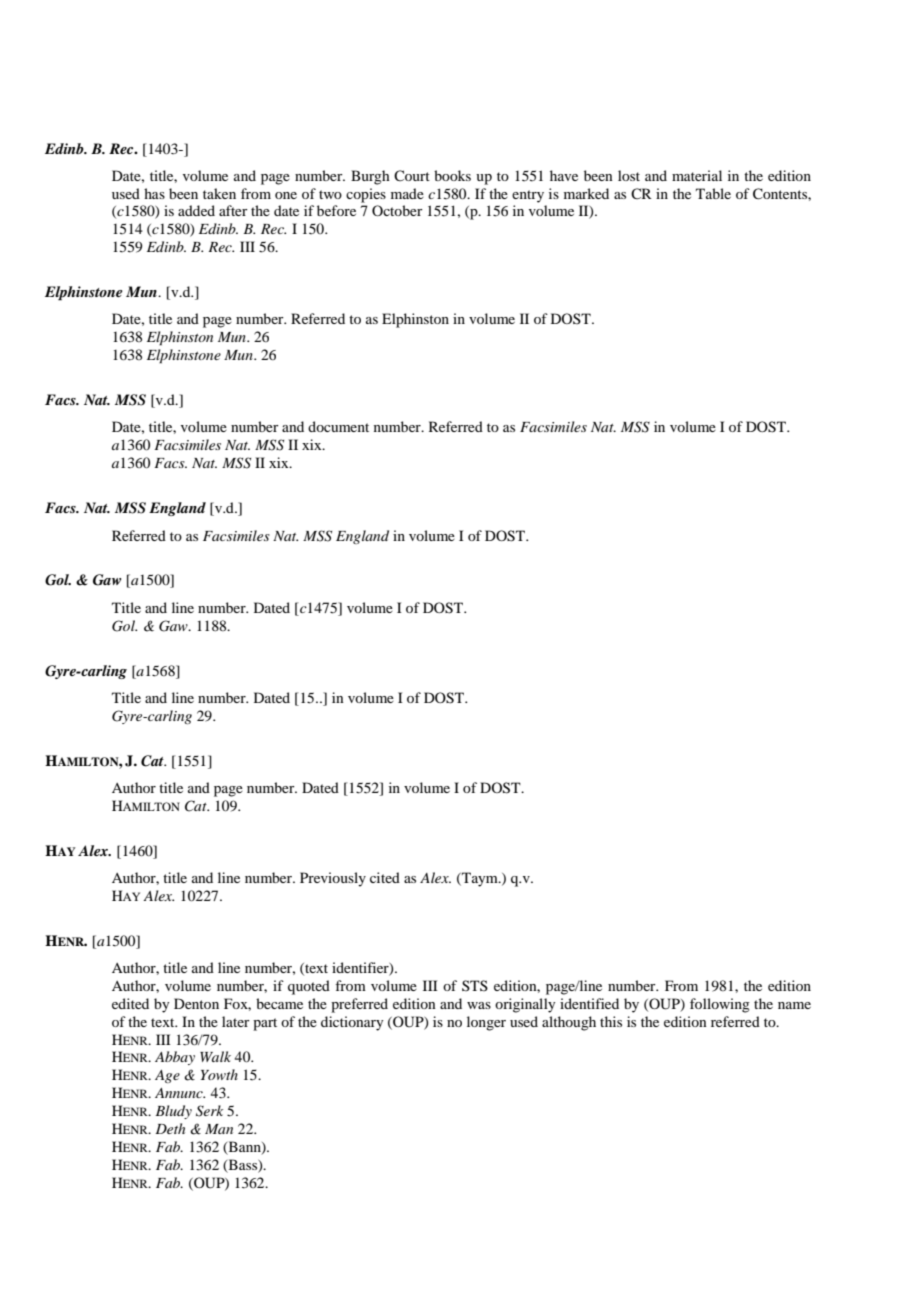 This screenshot has width=924, height=1308. Describe the element at coordinates (338, 426) in the screenshot. I see `document` at that location.
